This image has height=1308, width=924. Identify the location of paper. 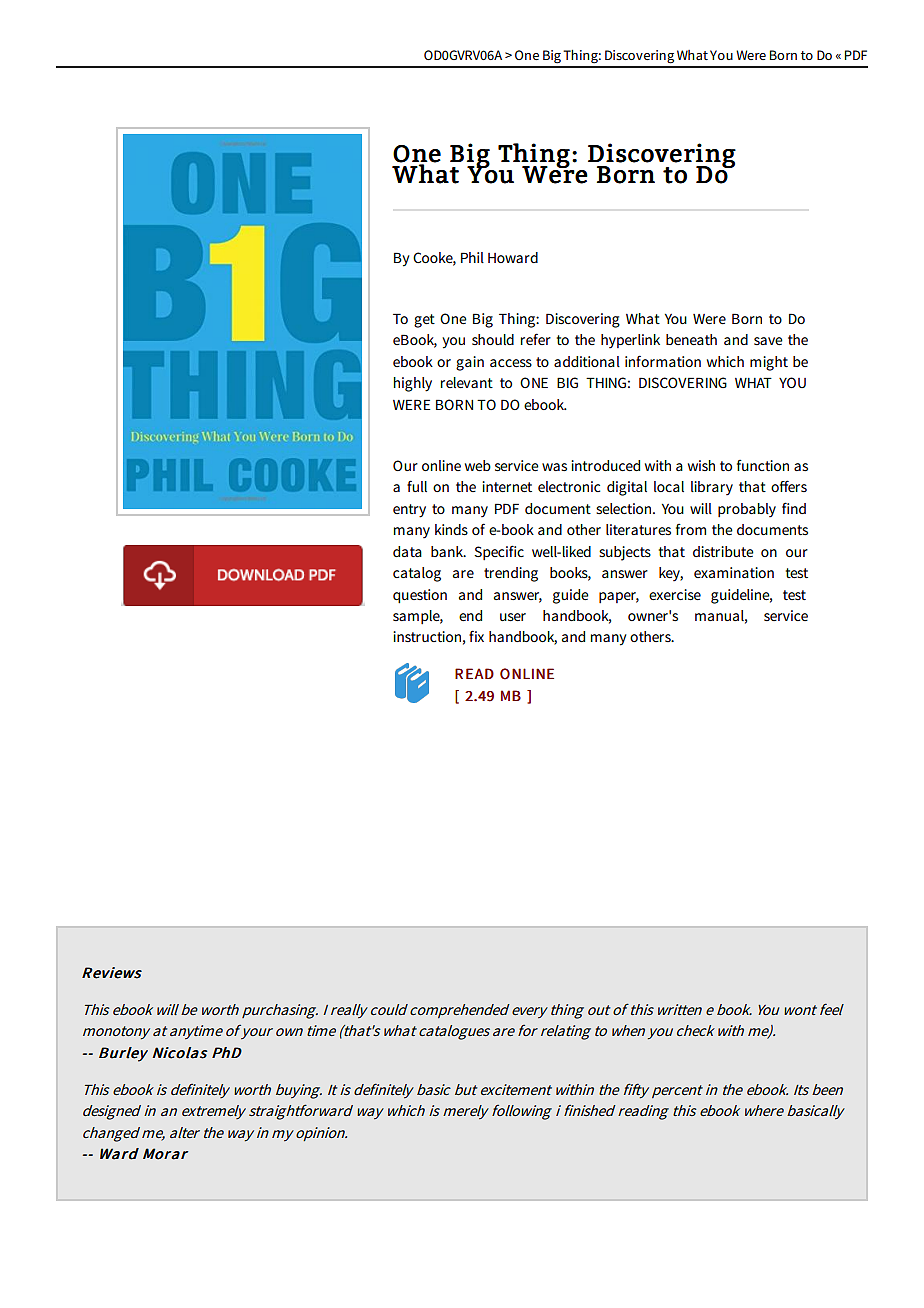
(619, 597).
